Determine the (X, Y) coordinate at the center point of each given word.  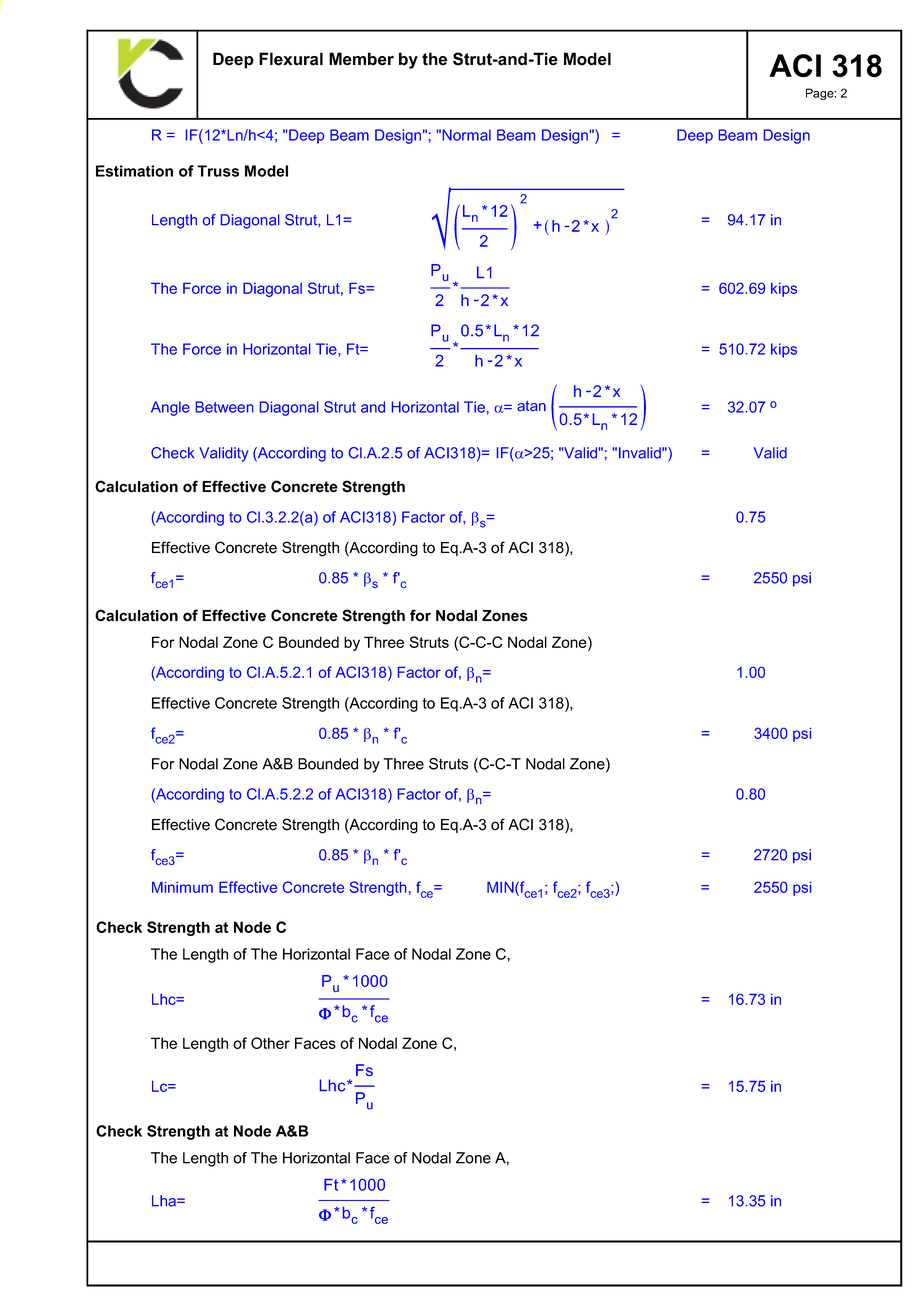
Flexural (291, 59)
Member (361, 59)
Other (270, 1043)
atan (531, 406)
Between (225, 407)
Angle (170, 408)
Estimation (134, 171)
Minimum (182, 887)
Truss (218, 171)
